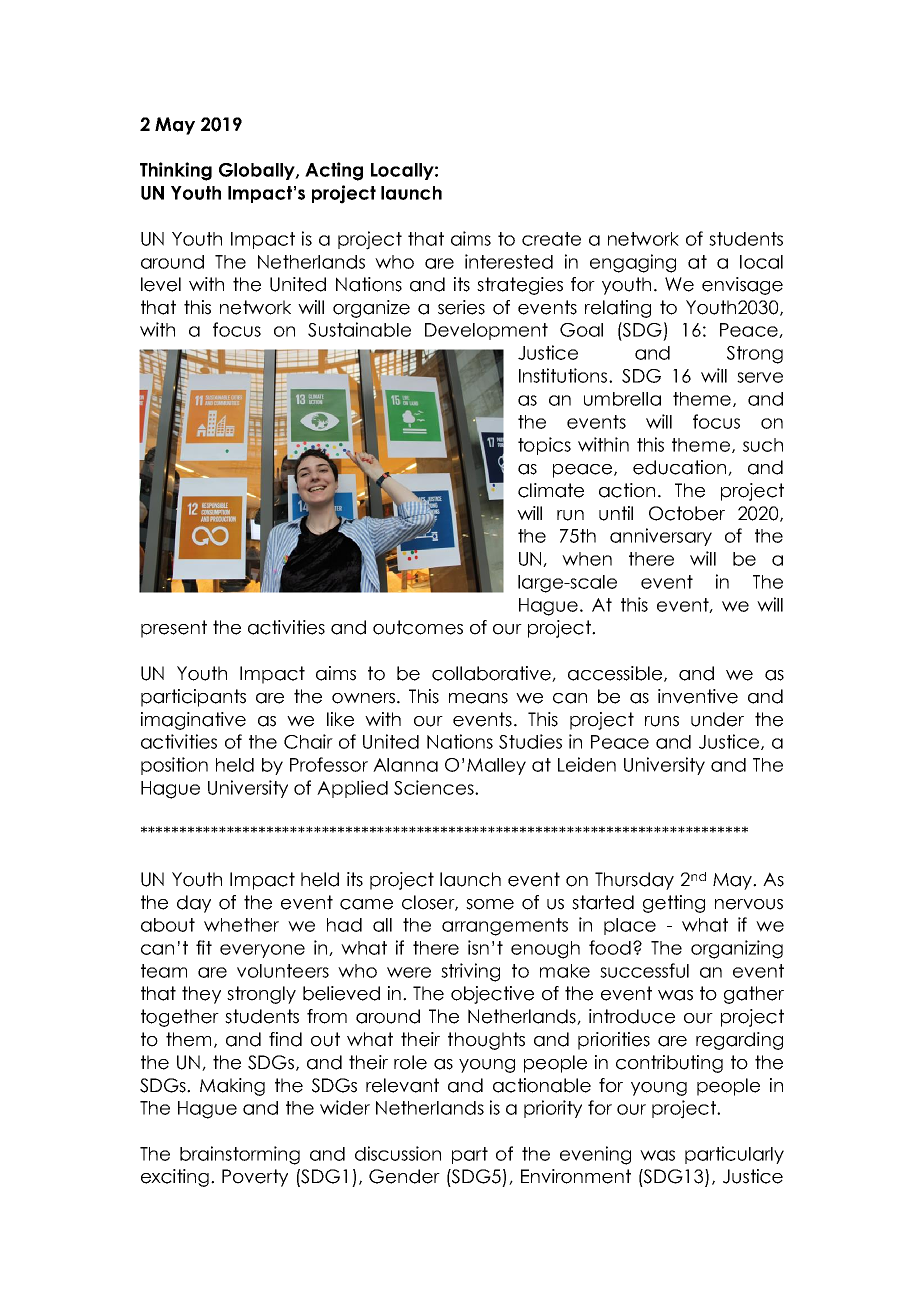 Image resolution: width=924 pixels, height=1309 pixels. What do you see at coordinates (258, 171) in the screenshot?
I see `Globally` at bounding box center [258, 171].
